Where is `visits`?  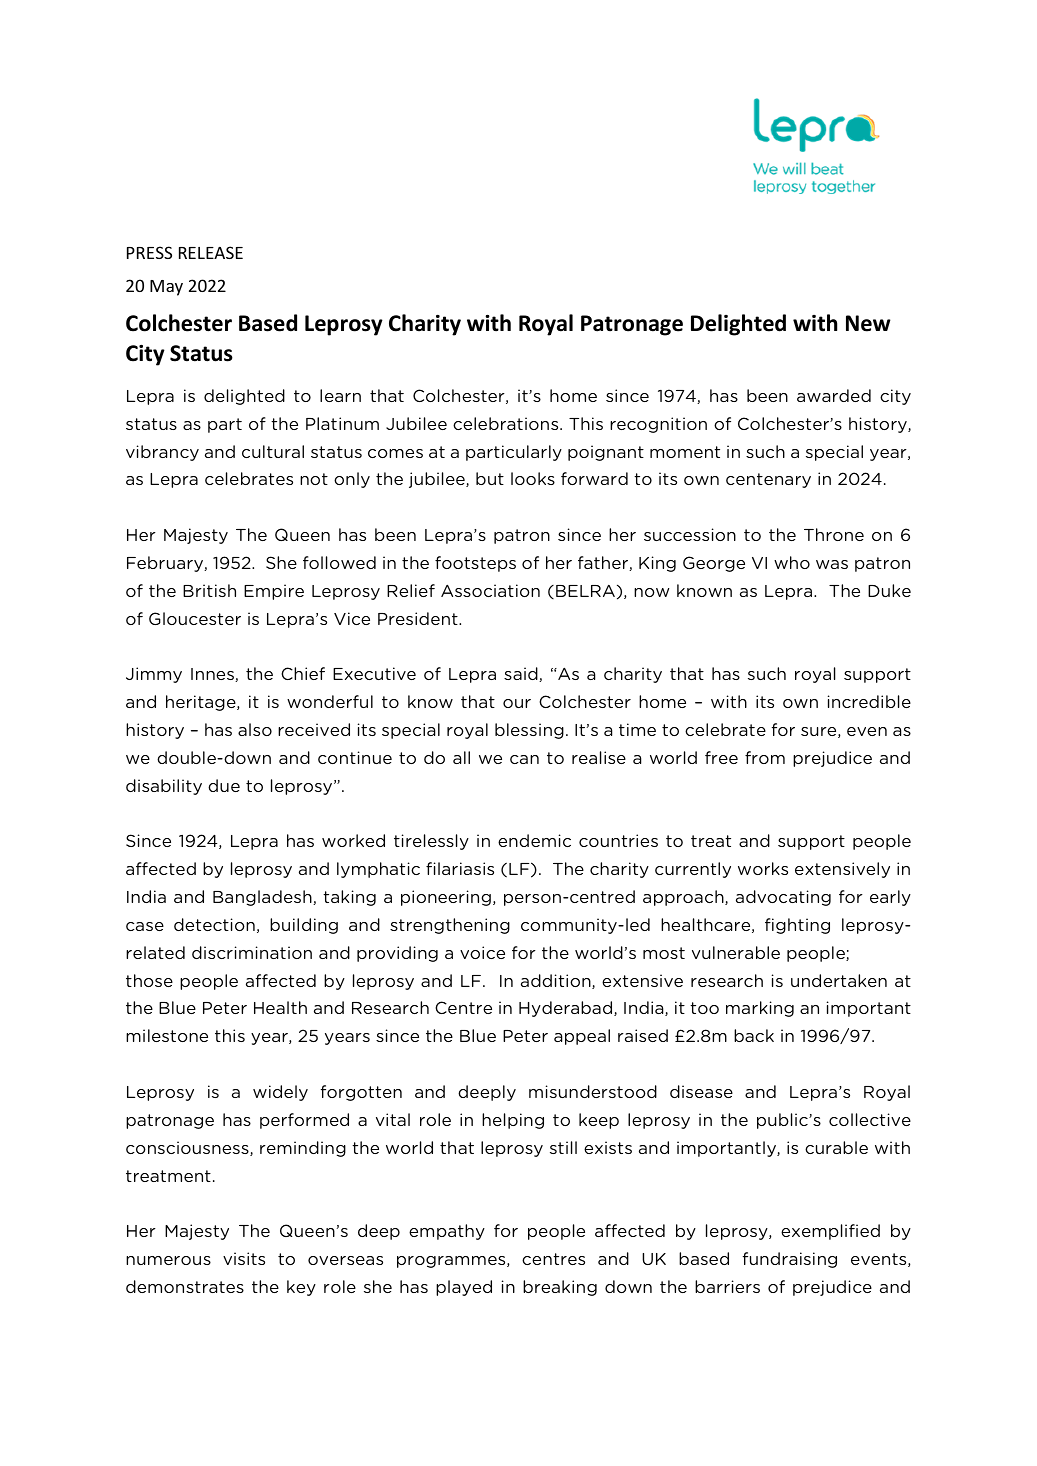 visits is located at coordinates (244, 1258).
